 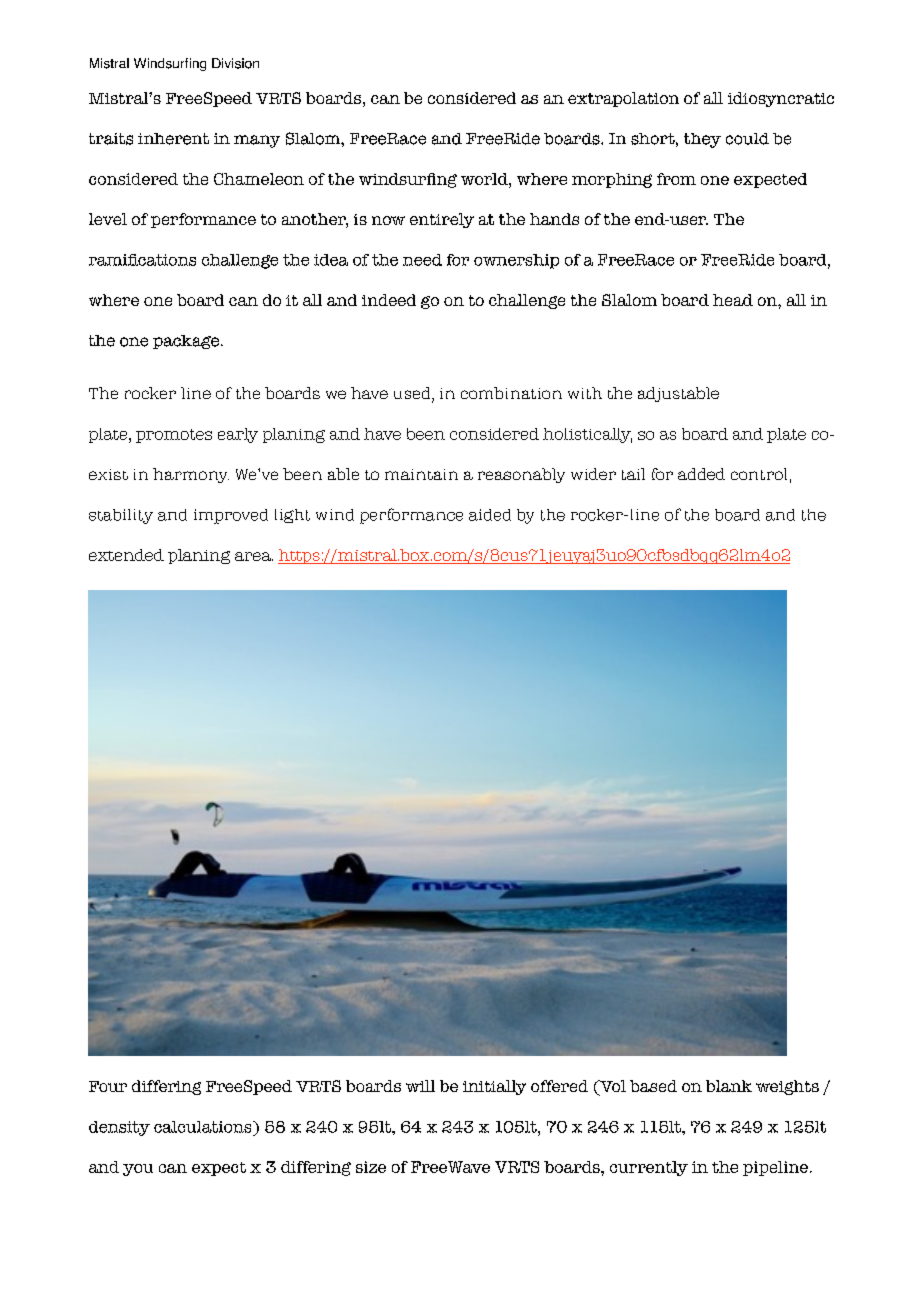 I want to click on world, so click(x=485, y=179).
